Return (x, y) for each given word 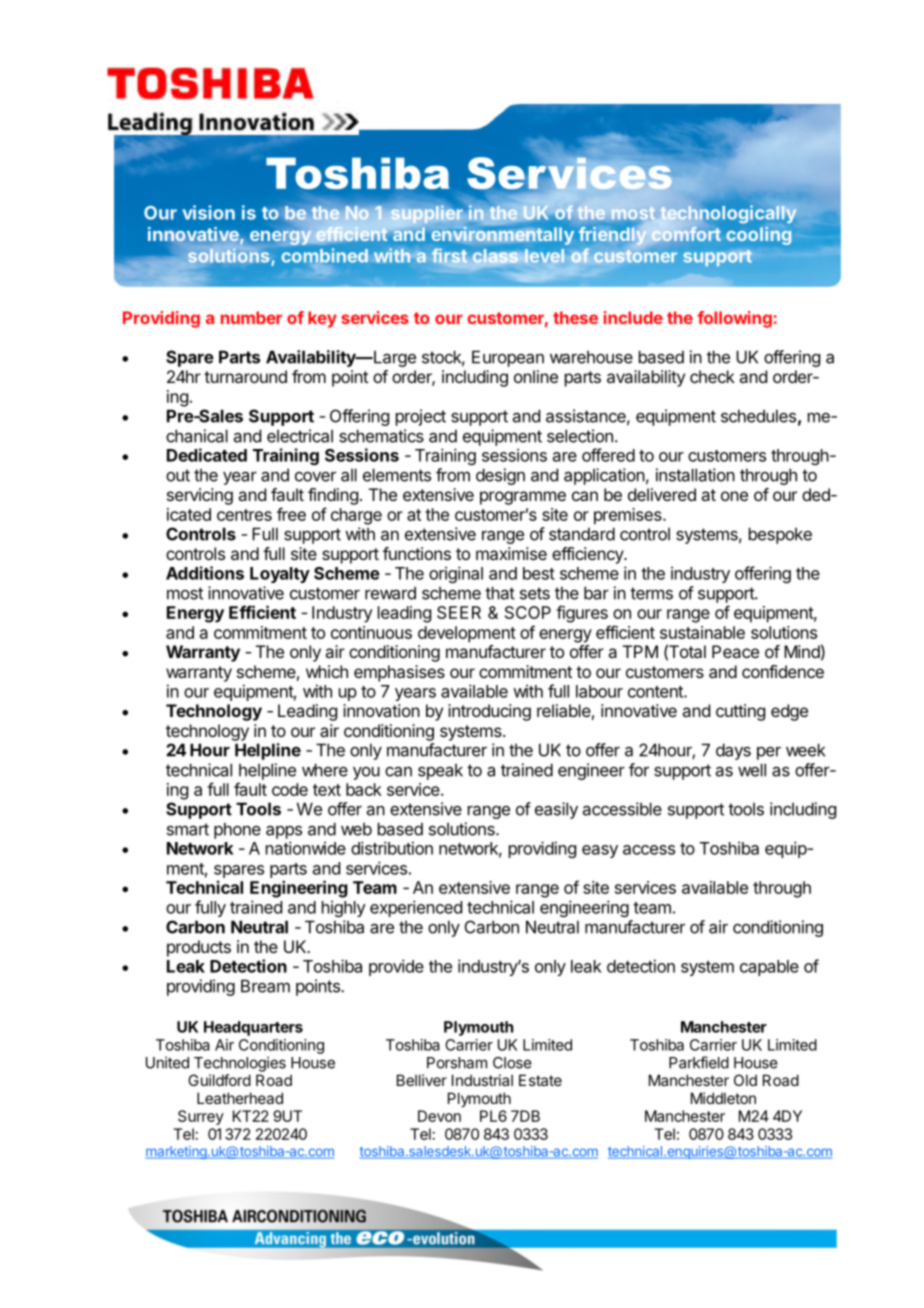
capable (769, 968)
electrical (300, 436)
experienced (416, 908)
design (500, 476)
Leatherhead (240, 1098)
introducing (489, 712)
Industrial (482, 1080)
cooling (759, 236)
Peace (735, 651)
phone (237, 830)
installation (695, 475)
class (495, 256)
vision (208, 212)
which (327, 671)
